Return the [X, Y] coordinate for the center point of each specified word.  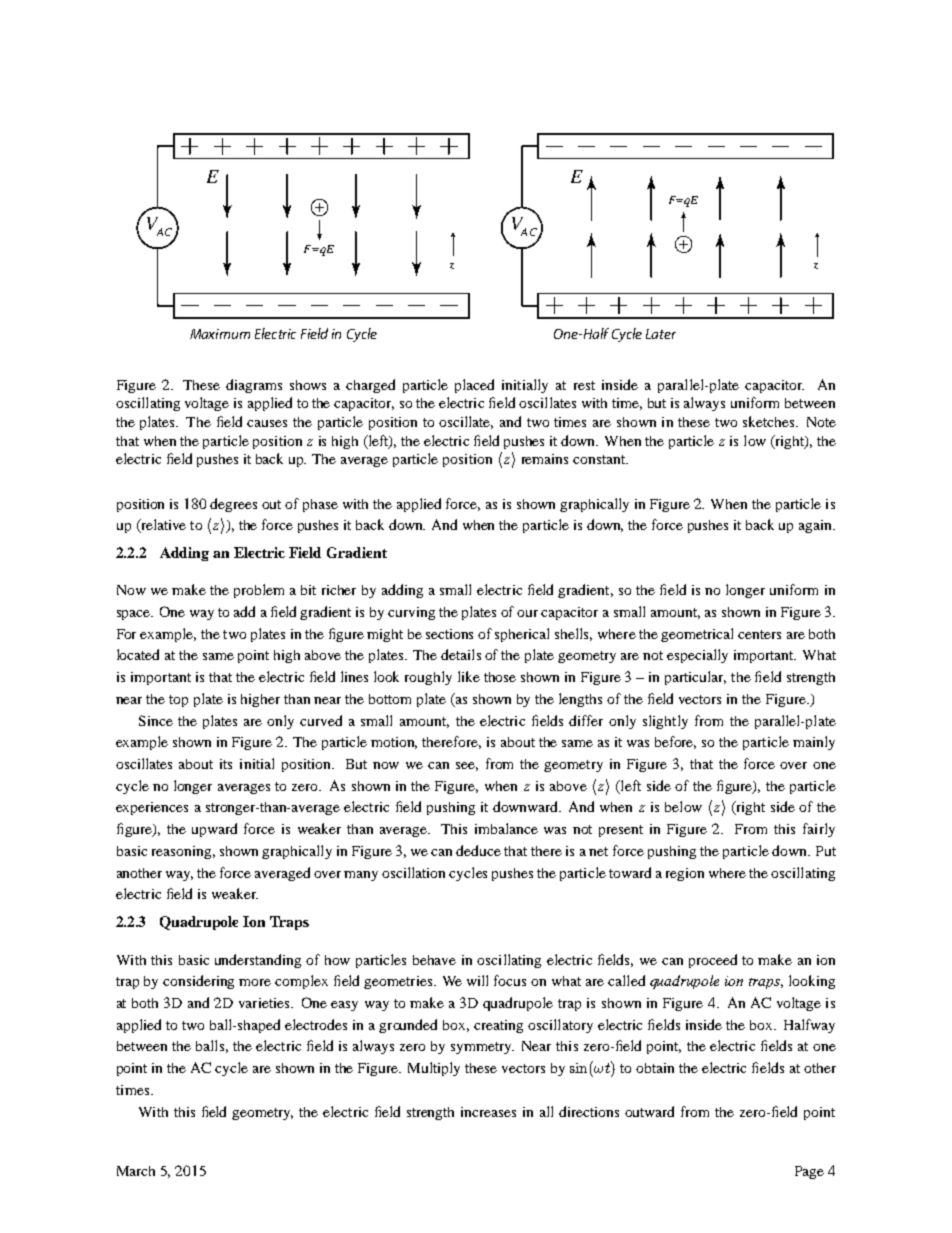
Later [661, 334]
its [226, 764]
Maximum [220, 334]
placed [474, 386]
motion [394, 743]
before [675, 742]
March [136, 1171]
